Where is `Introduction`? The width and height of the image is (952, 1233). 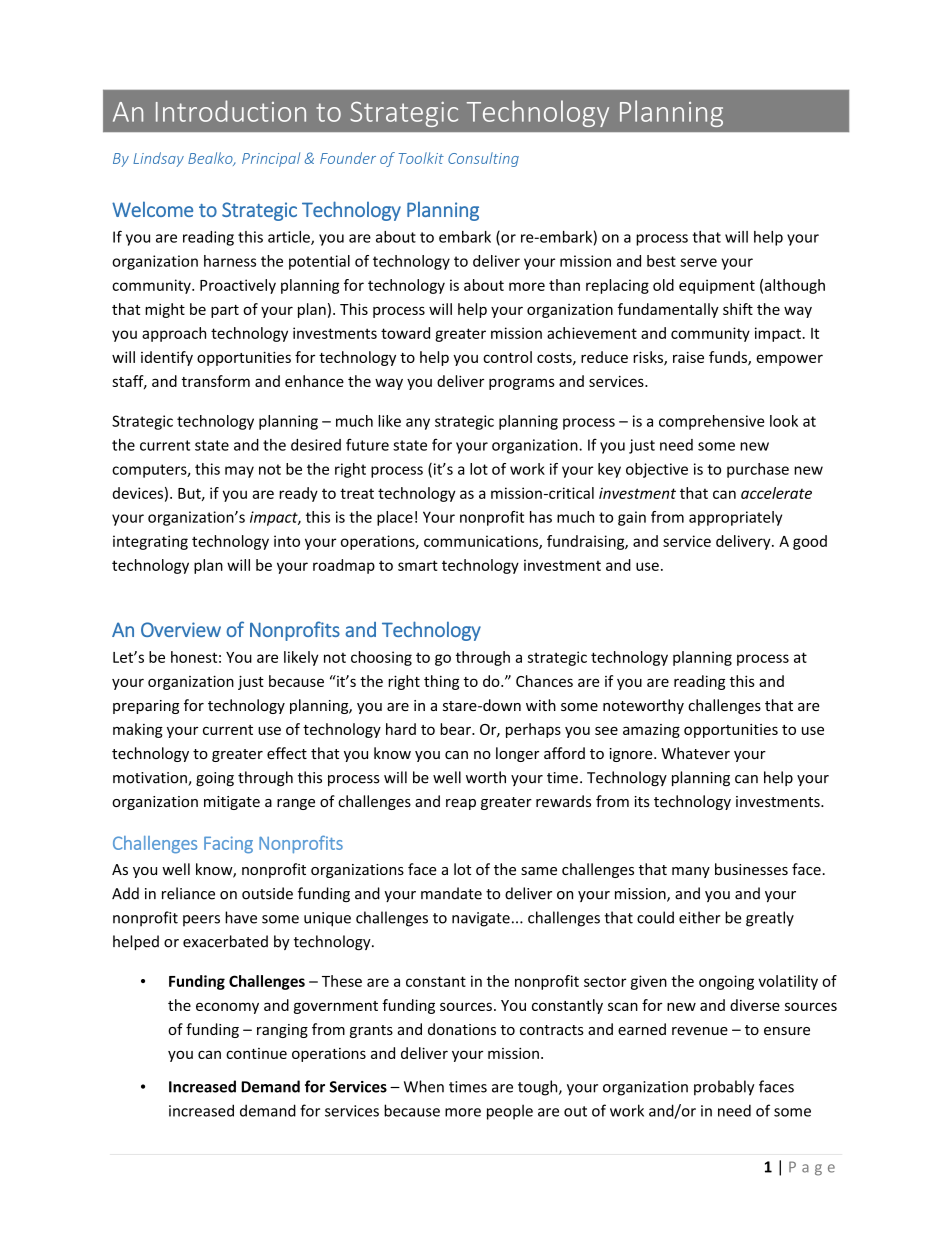 Introduction is located at coordinates (231, 111).
